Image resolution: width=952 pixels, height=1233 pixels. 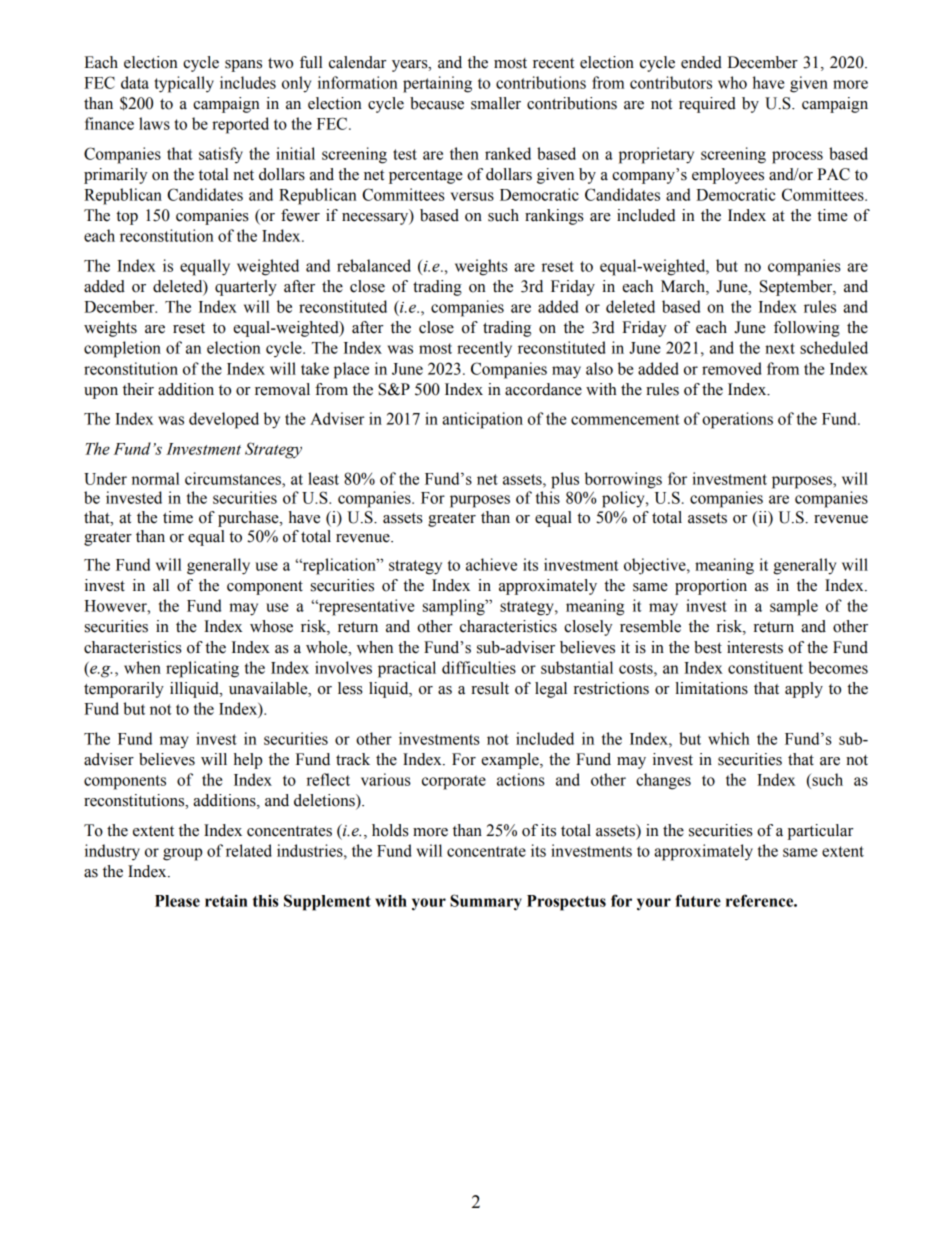 What do you see at coordinates (794, 607) in the screenshot?
I see `sample` at bounding box center [794, 607].
